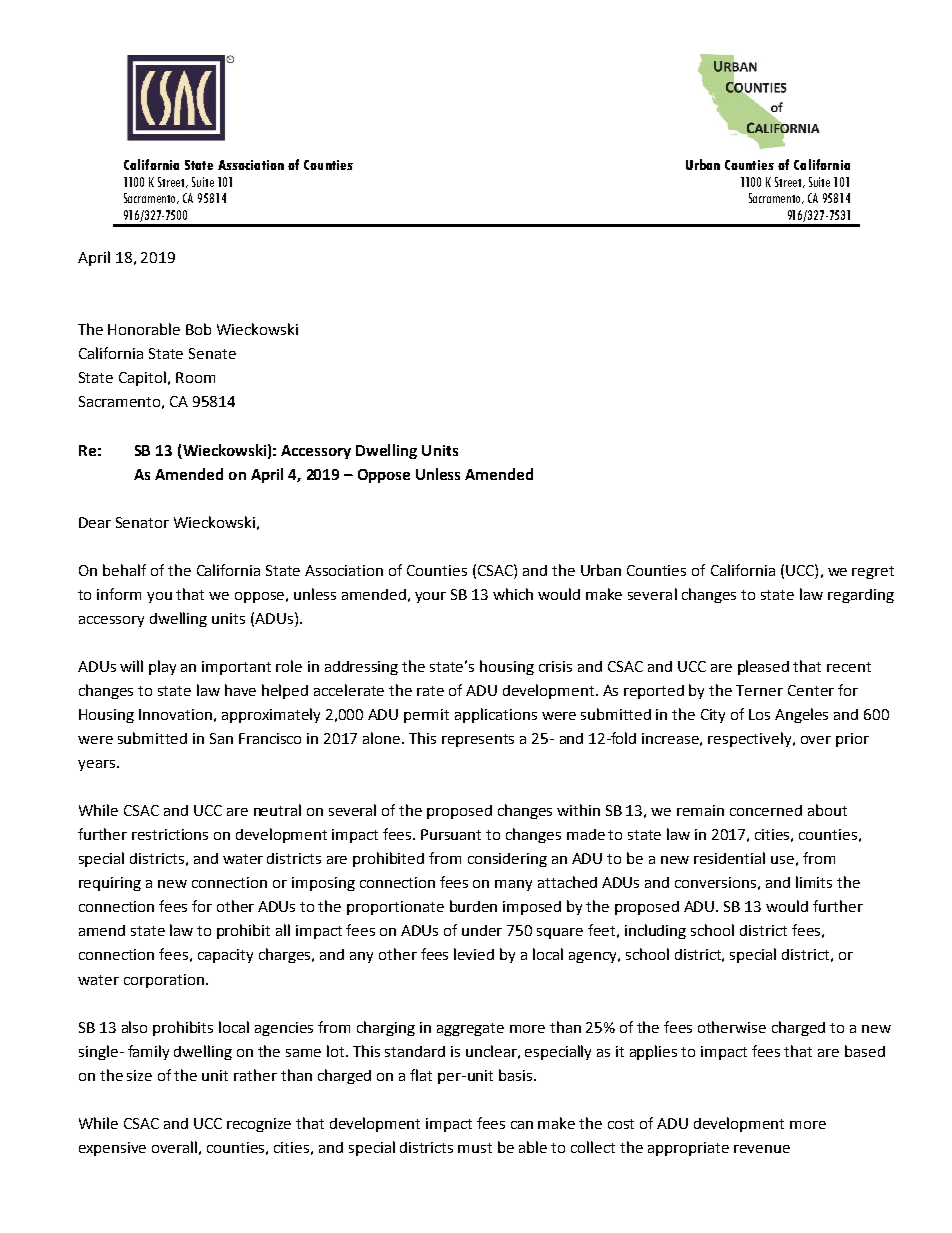 This document has height=1233, width=952. I want to click on considering, so click(507, 860).
